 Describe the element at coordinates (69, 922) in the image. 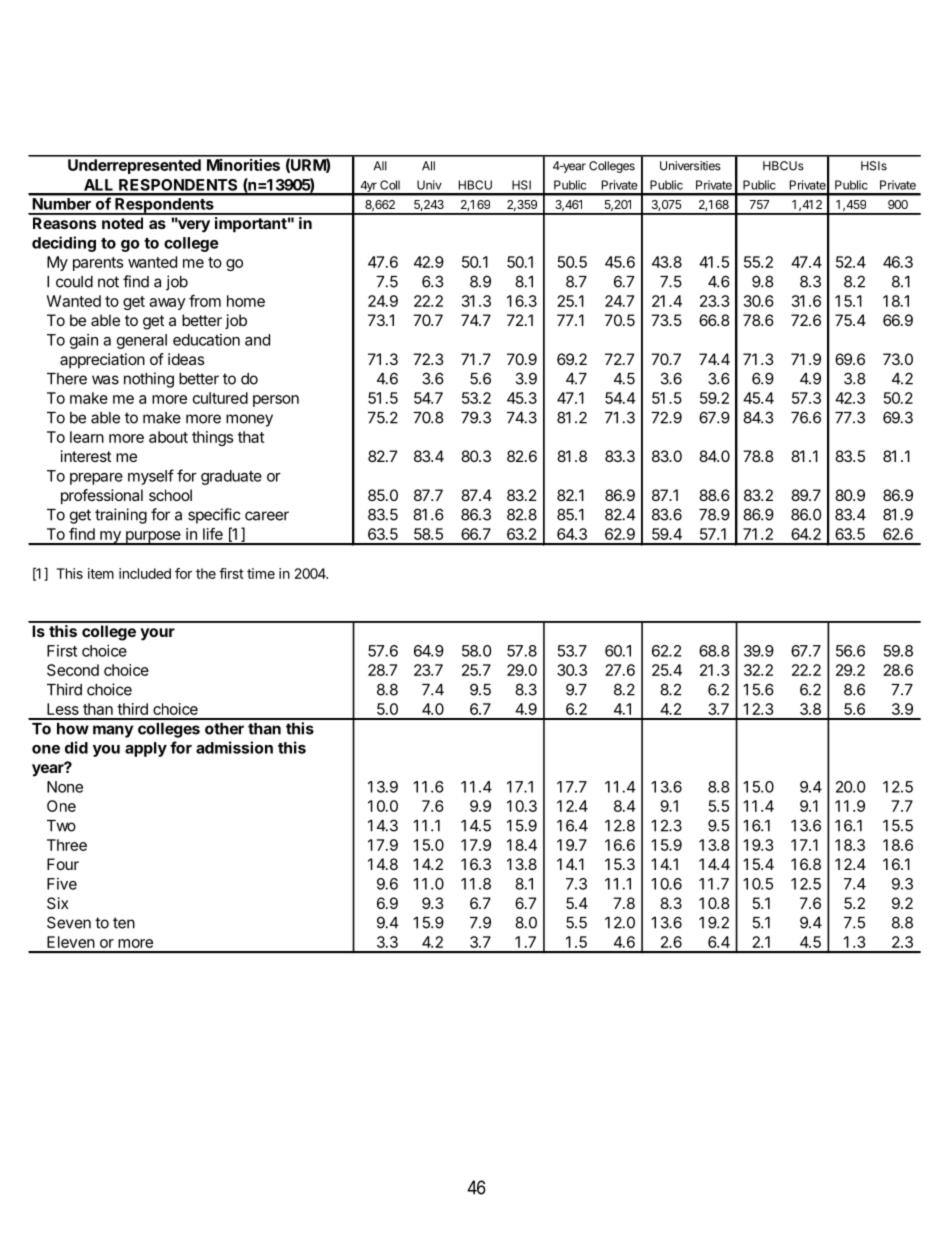

I see `Seven` at that location.
